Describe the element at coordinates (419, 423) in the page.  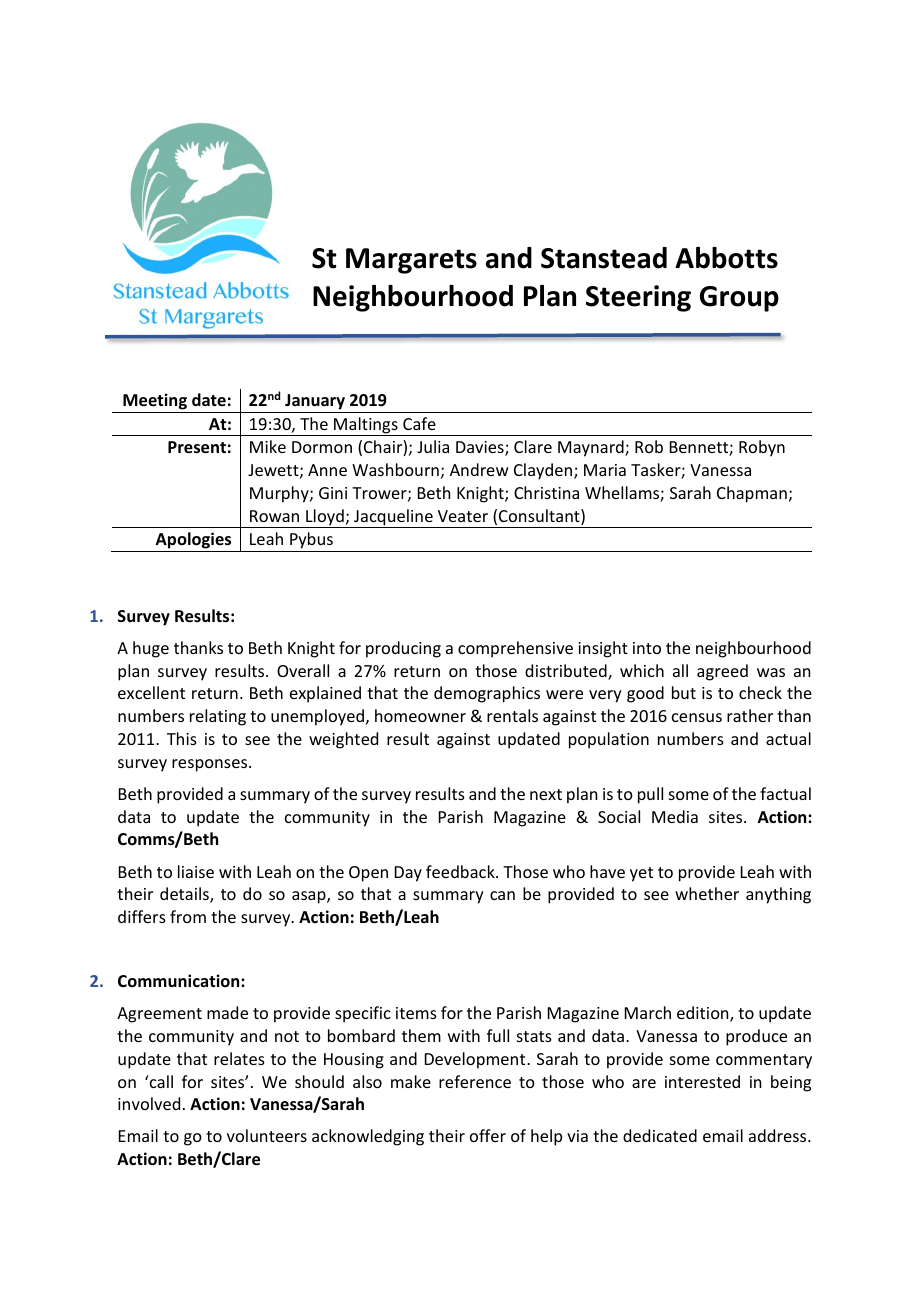
I see `Cafe` at that location.
